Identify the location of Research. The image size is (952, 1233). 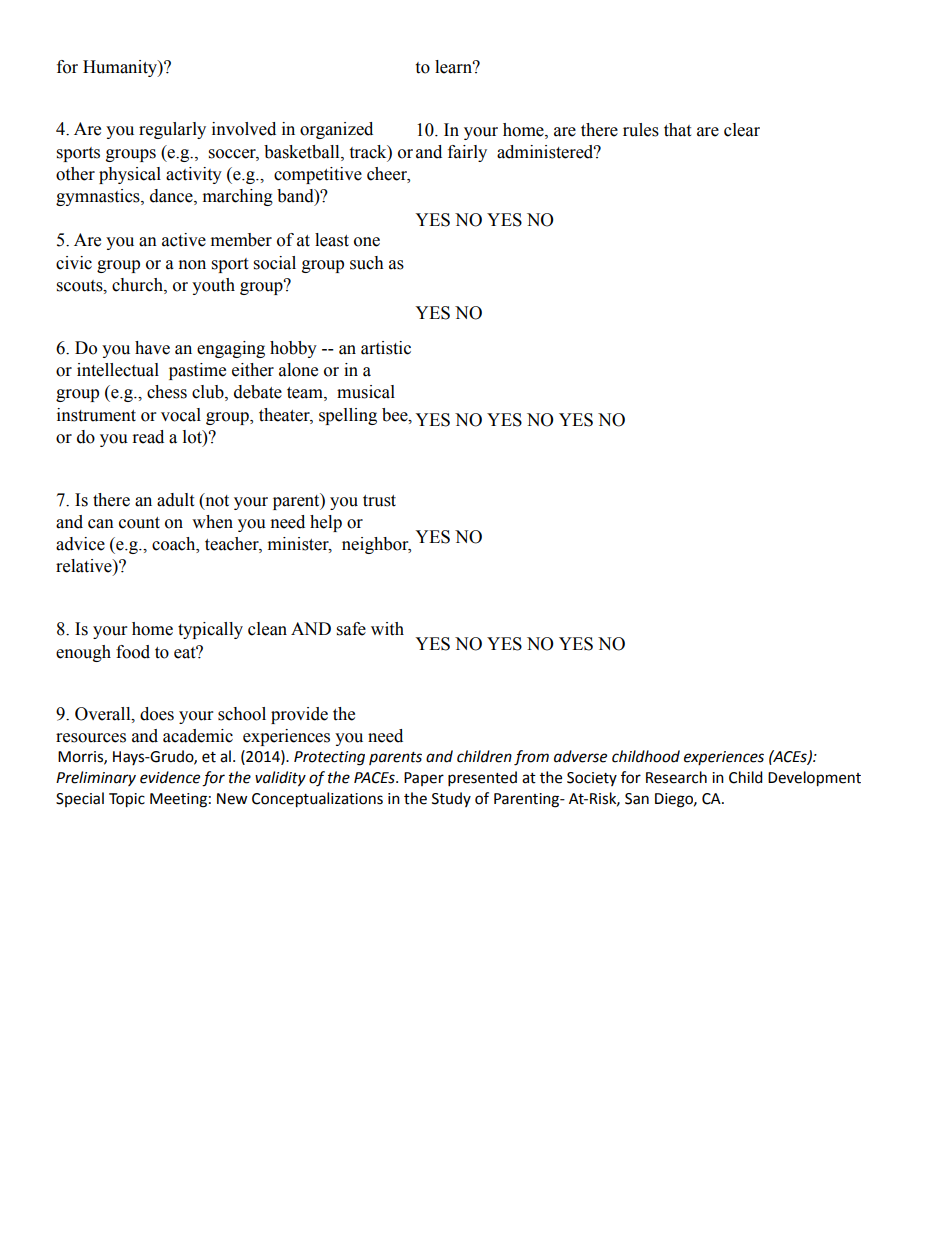
(676, 777).
